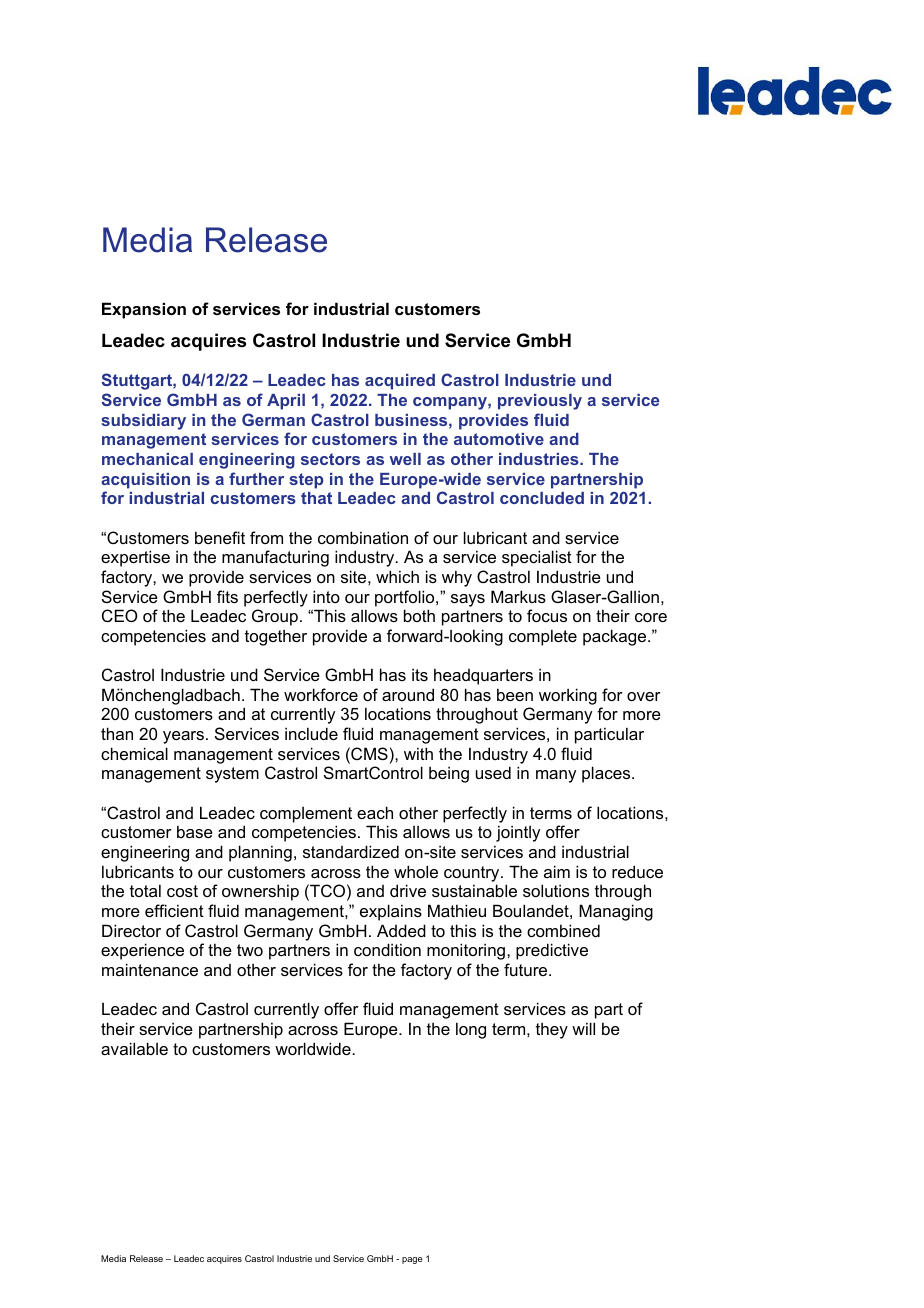 The width and height of the screenshot is (924, 1308). I want to click on each, so click(375, 812).
